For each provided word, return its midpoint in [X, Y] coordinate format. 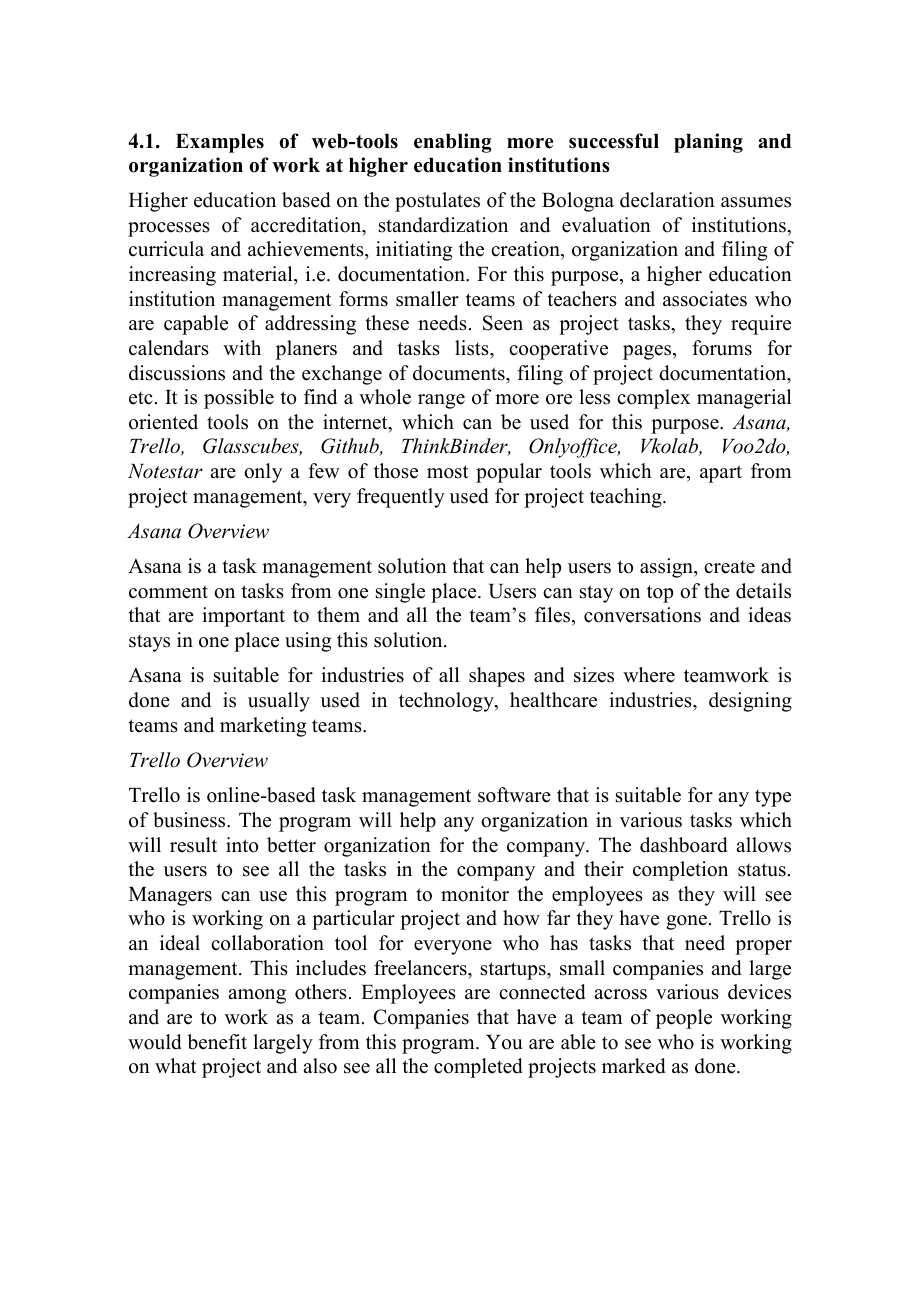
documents [460, 373]
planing [708, 143]
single [400, 593]
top [660, 594]
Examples [220, 143]
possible [239, 399]
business [190, 820]
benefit [217, 1042]
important [243, 617]
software [514, 795]
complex [653, 399]
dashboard [683, 845]
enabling [453, 143]
